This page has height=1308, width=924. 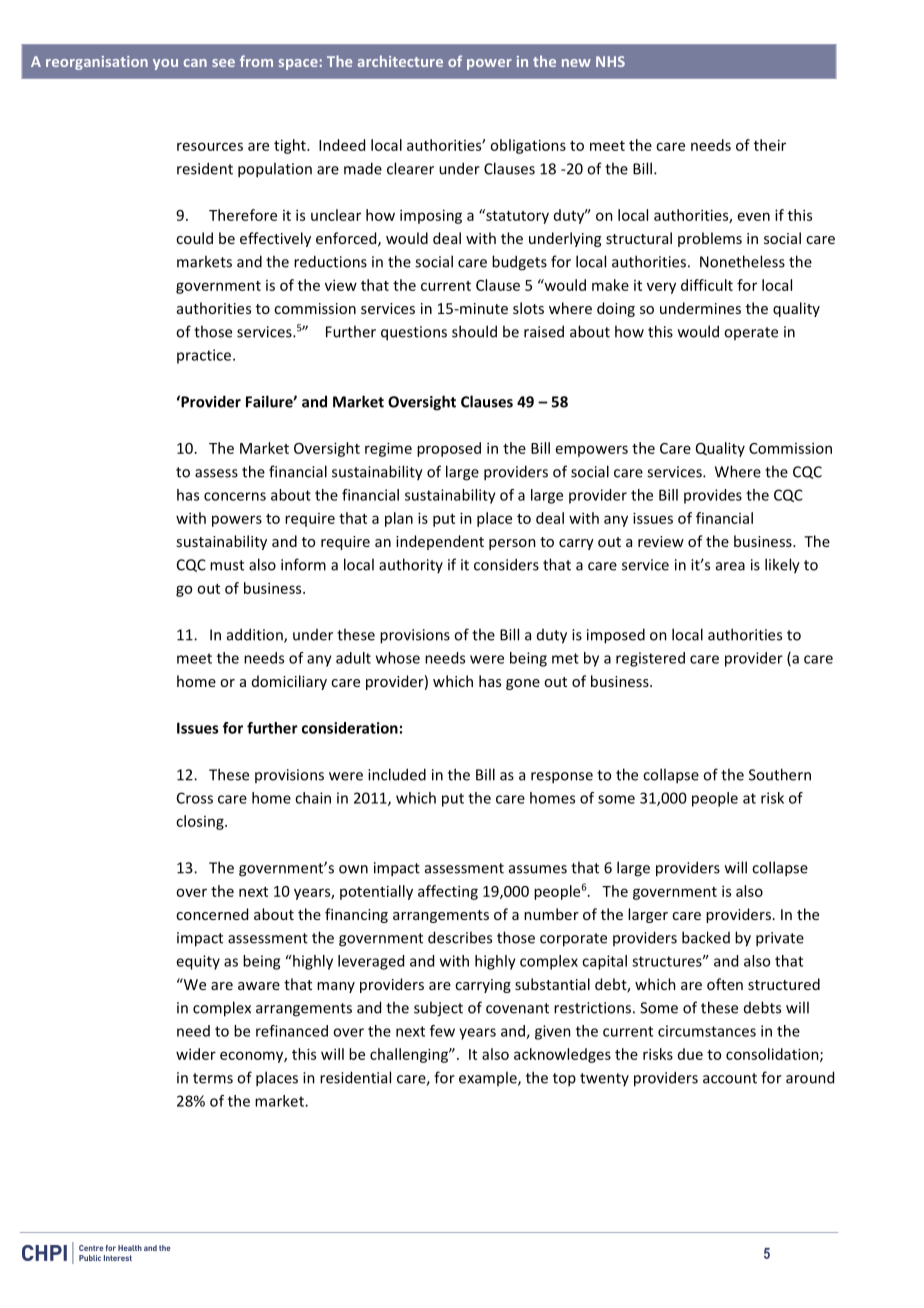 What do you see at coordinates (449, 449) in the page?
I see `proposed` at bounding box center [449, 449].
